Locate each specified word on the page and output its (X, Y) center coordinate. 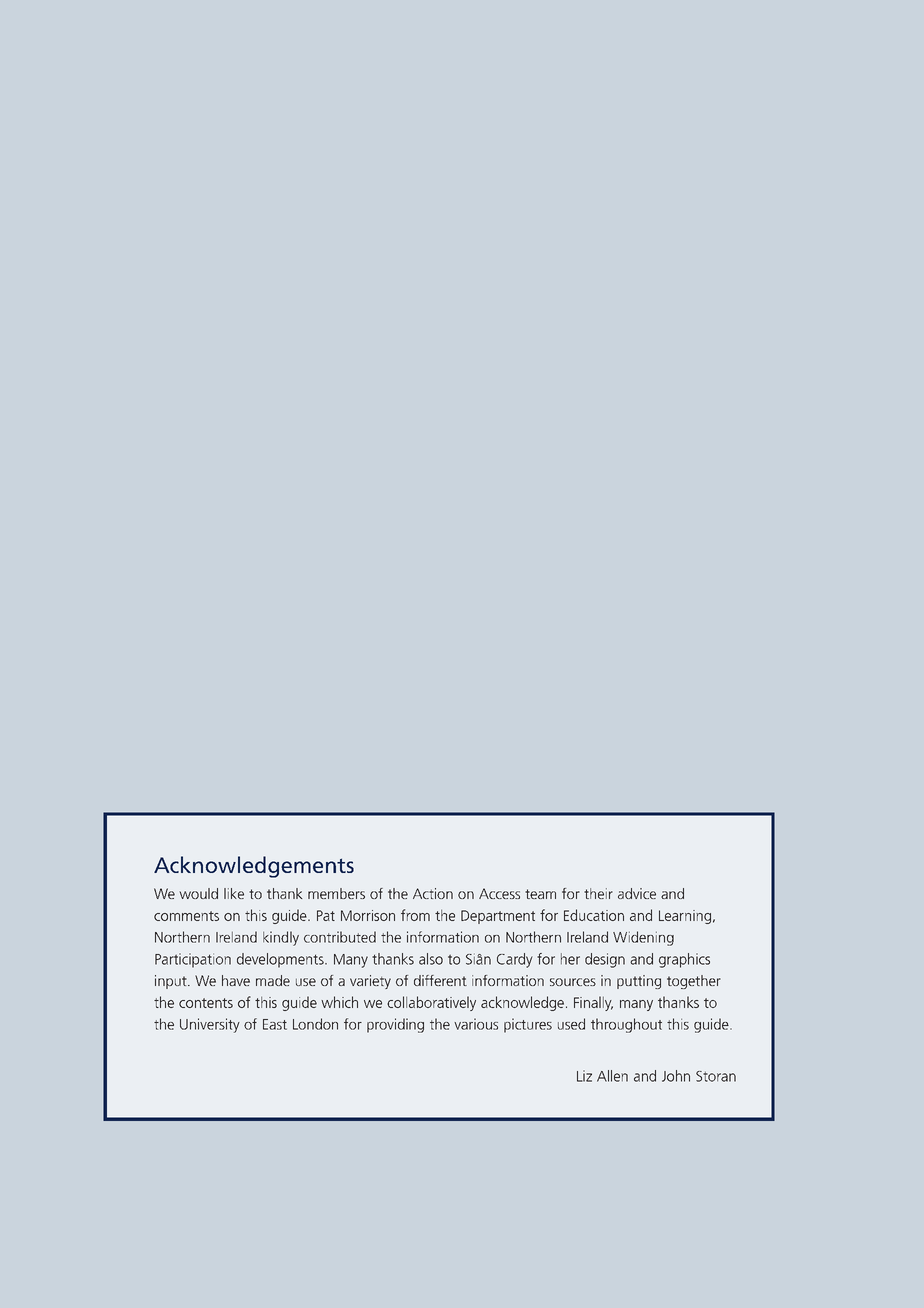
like (234, 893)
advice (637, 893)
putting (639, 982)
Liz (584, 1076)
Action (433, 893)
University (210, 1025)
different (440, 980)
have (236, 980)
